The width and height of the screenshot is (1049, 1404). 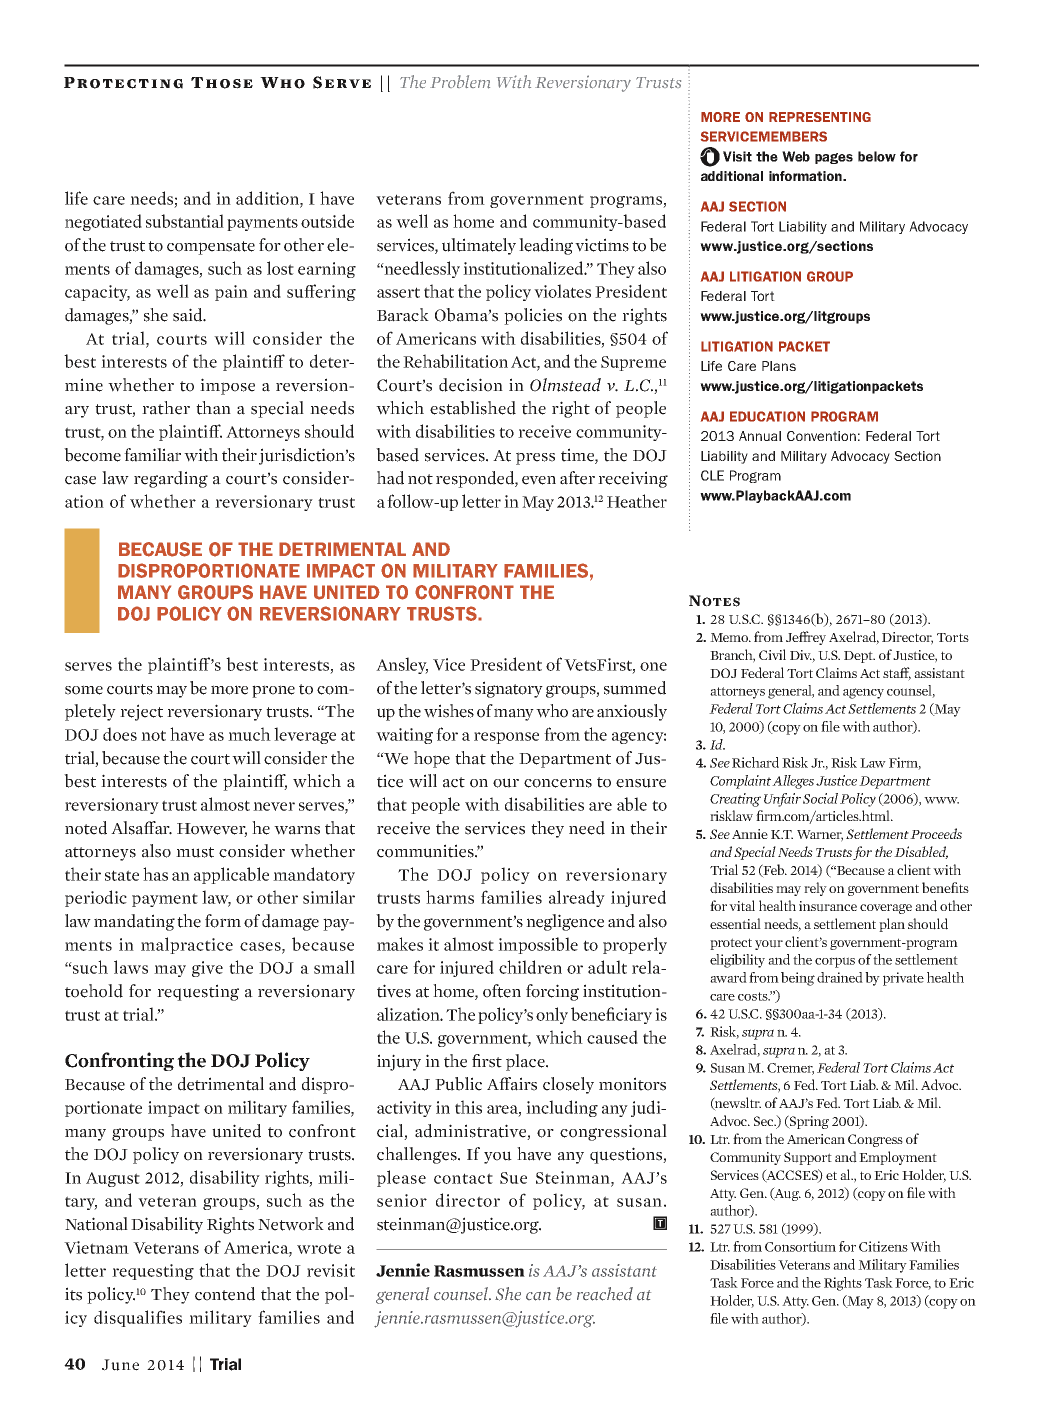 I want to click on REPRESENTING, so click(x=820, y=117).
